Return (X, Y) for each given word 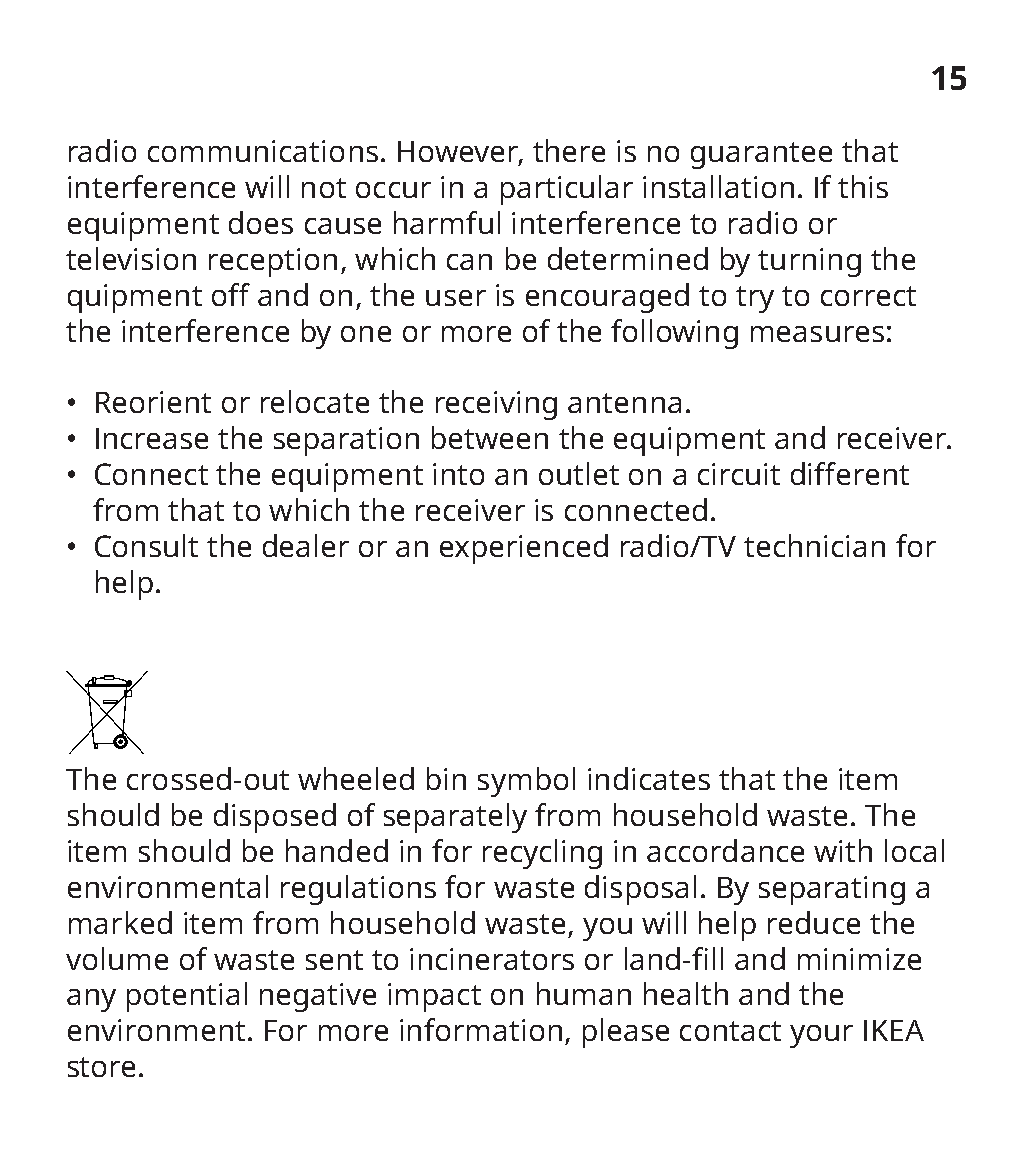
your (821, 1036)
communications (263, 151)
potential (187, 997)
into (458, 474)
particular (567, 190)
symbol (526, 782)
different (850, 473)
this (863, 186)
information (481, 1029)
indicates (649, 778)
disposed (275, 818)
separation (346, 441)
